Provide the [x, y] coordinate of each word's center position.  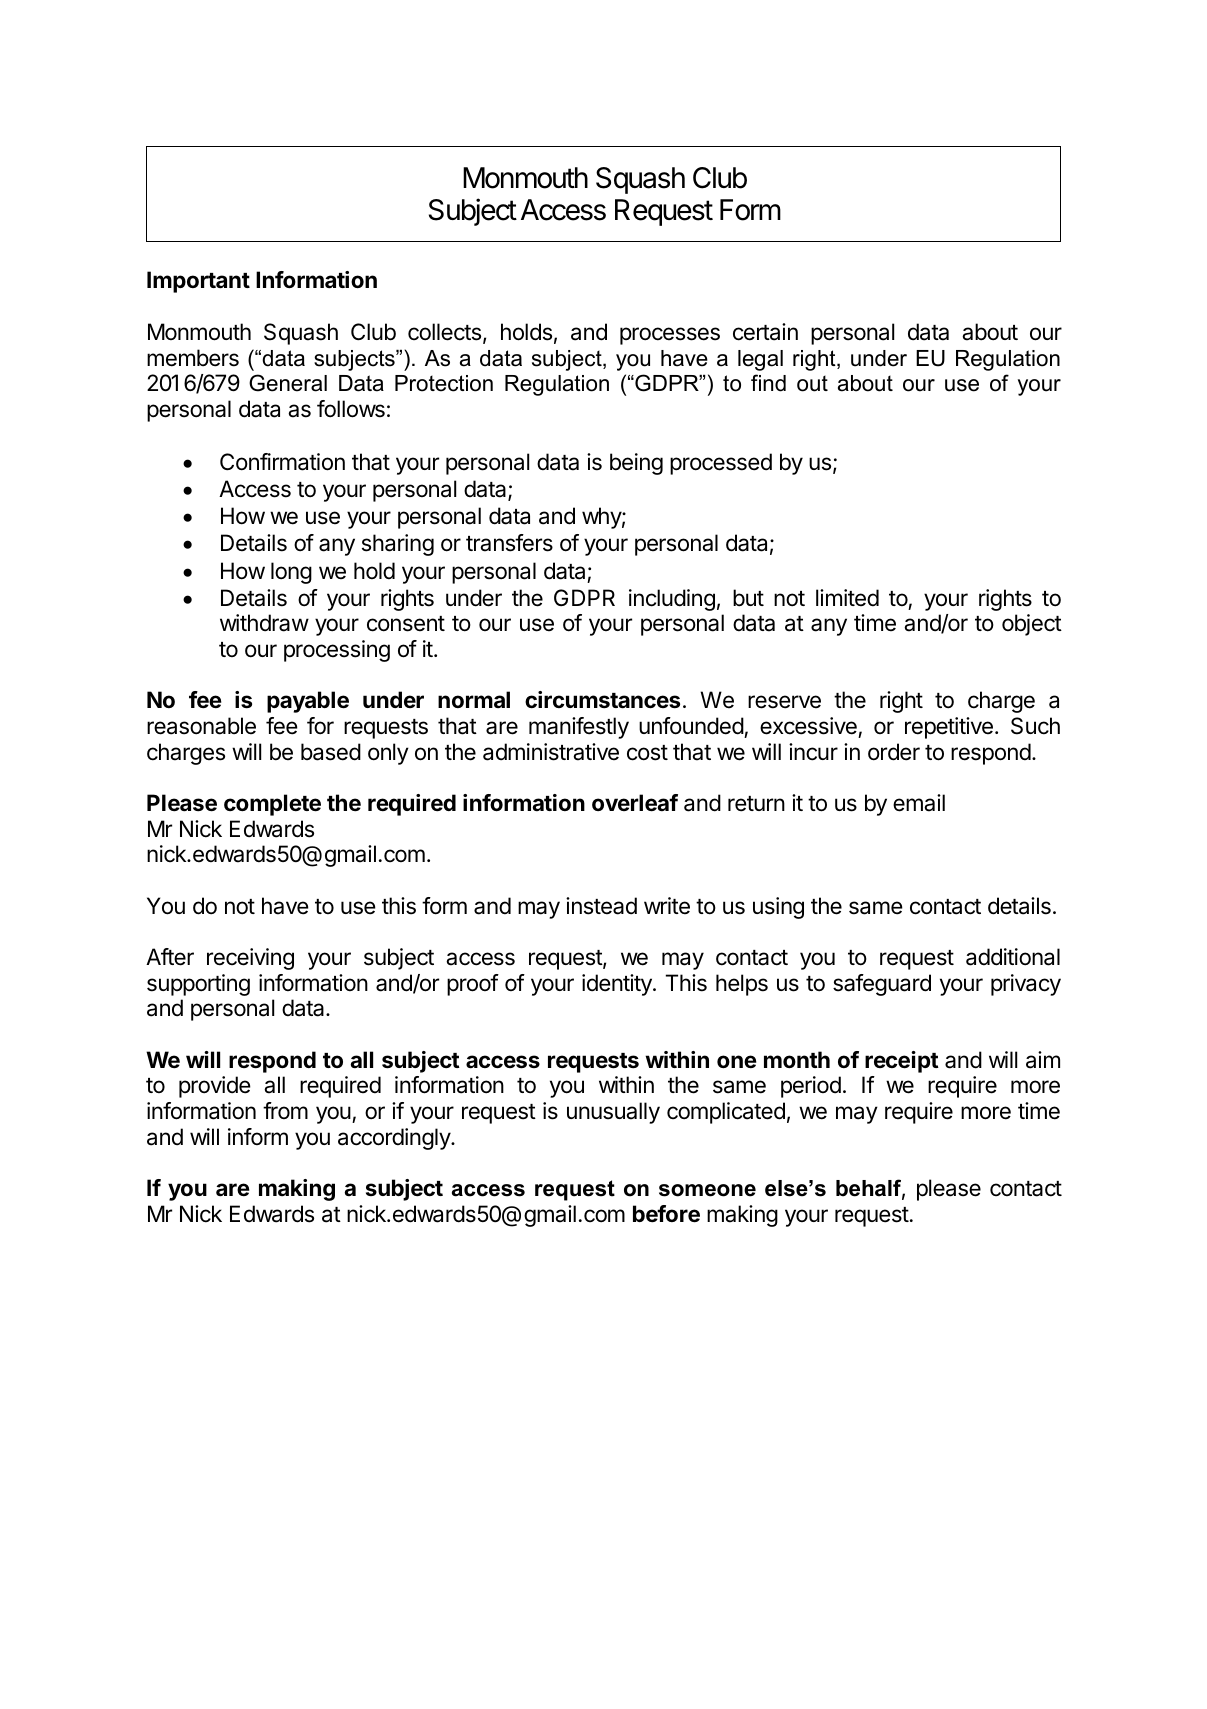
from [285, 1110]
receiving [250, 959]
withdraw [264, 623]
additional [1013, 957]
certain [765, 332]
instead [601, 906]
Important [198, 282]
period [811, 1087]
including [672, 600]
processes [670, 336]
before [666, 1214]
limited [847, 598]
